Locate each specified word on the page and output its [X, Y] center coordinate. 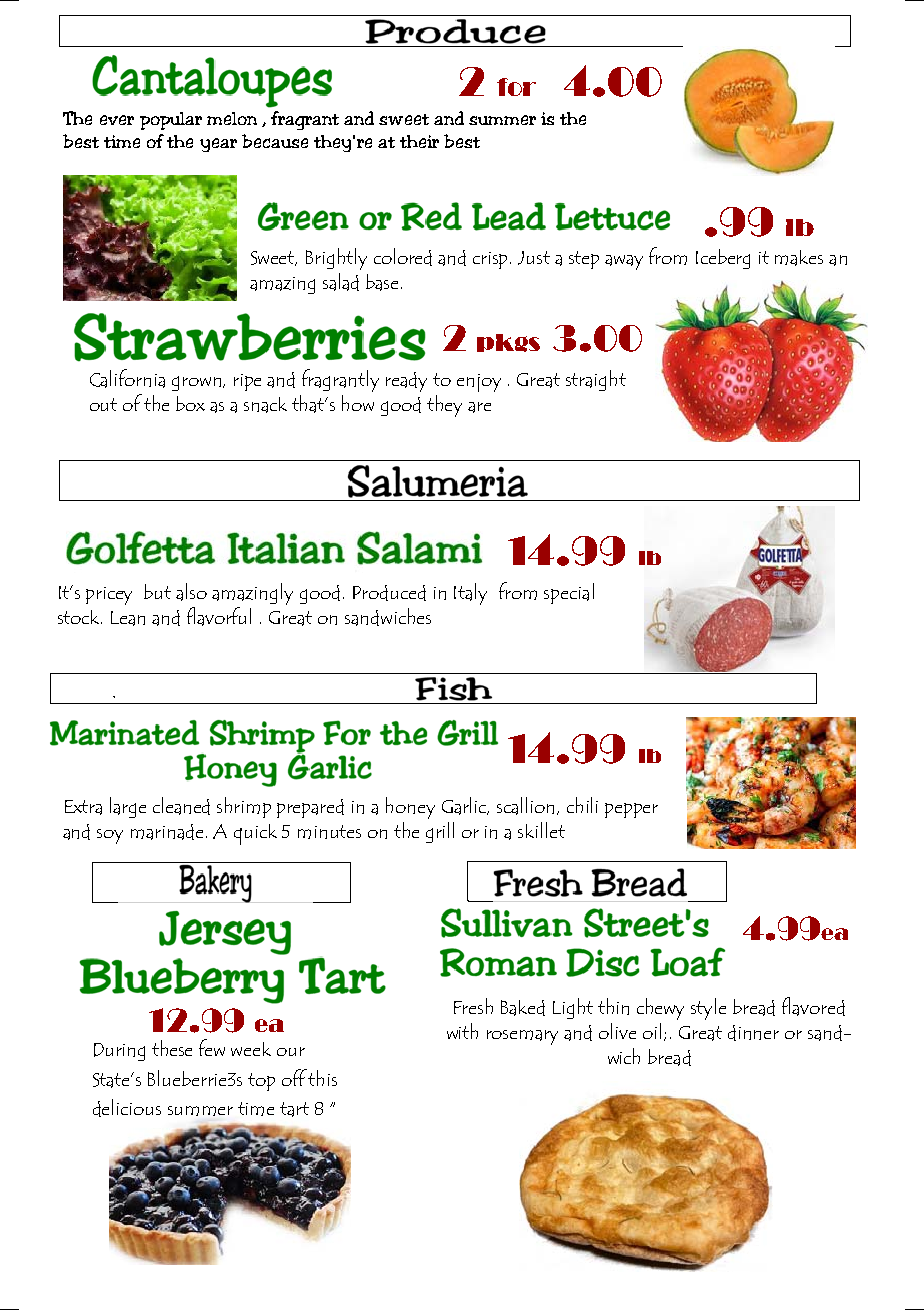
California [127, 378]
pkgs [508, 343]
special [569, 593]
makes [799, 258]
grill [440, 832]
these [172, 1048]
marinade [167, 832]
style [708, 1009]
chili [582, 805]
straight [596, 380]
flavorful [219, 616]
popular [171, 121]
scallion [527, 806]
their [419, 141]
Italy [470, 594]
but [157, 591]
